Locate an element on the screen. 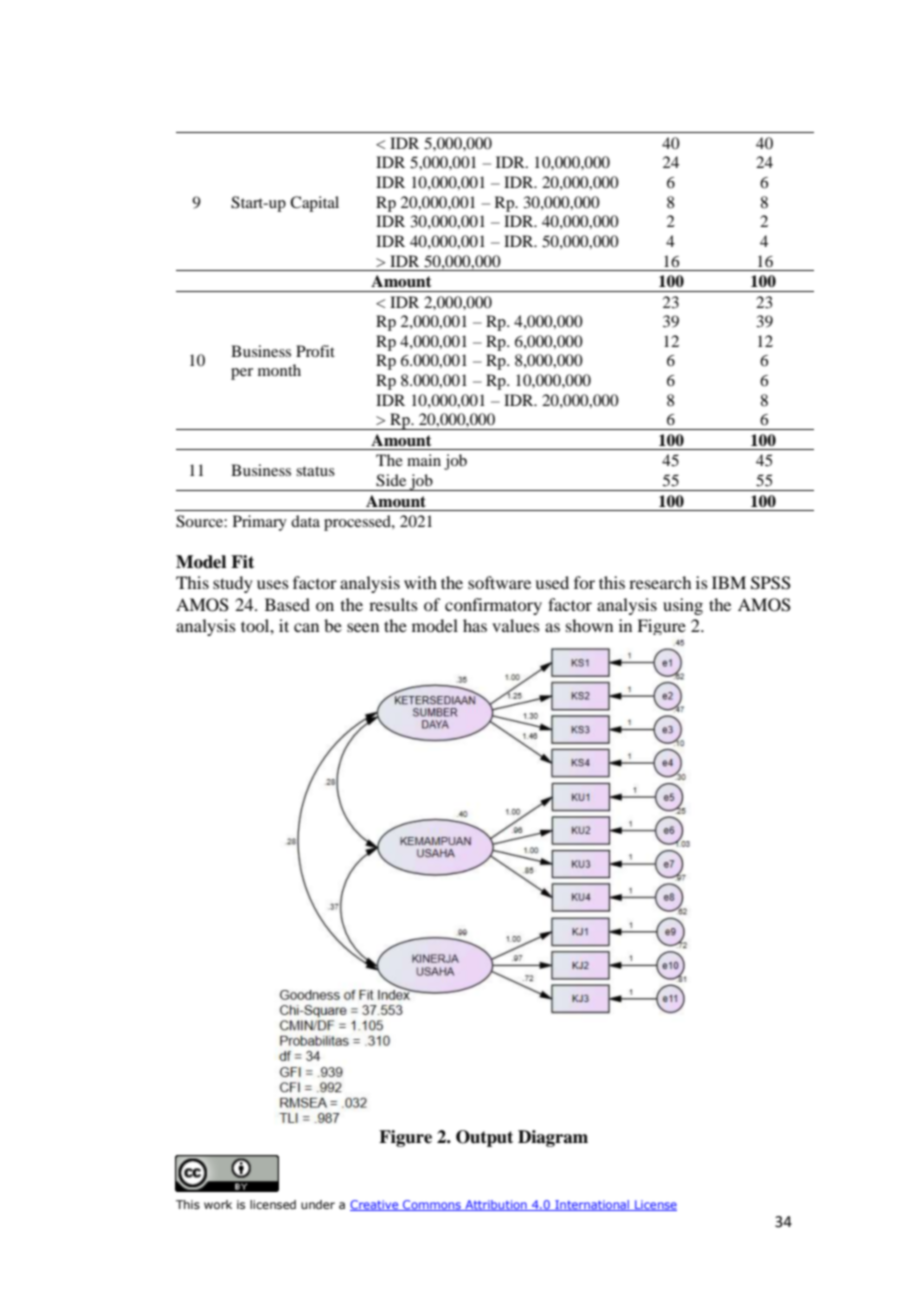  under is located at coordinates (318, 1204).
